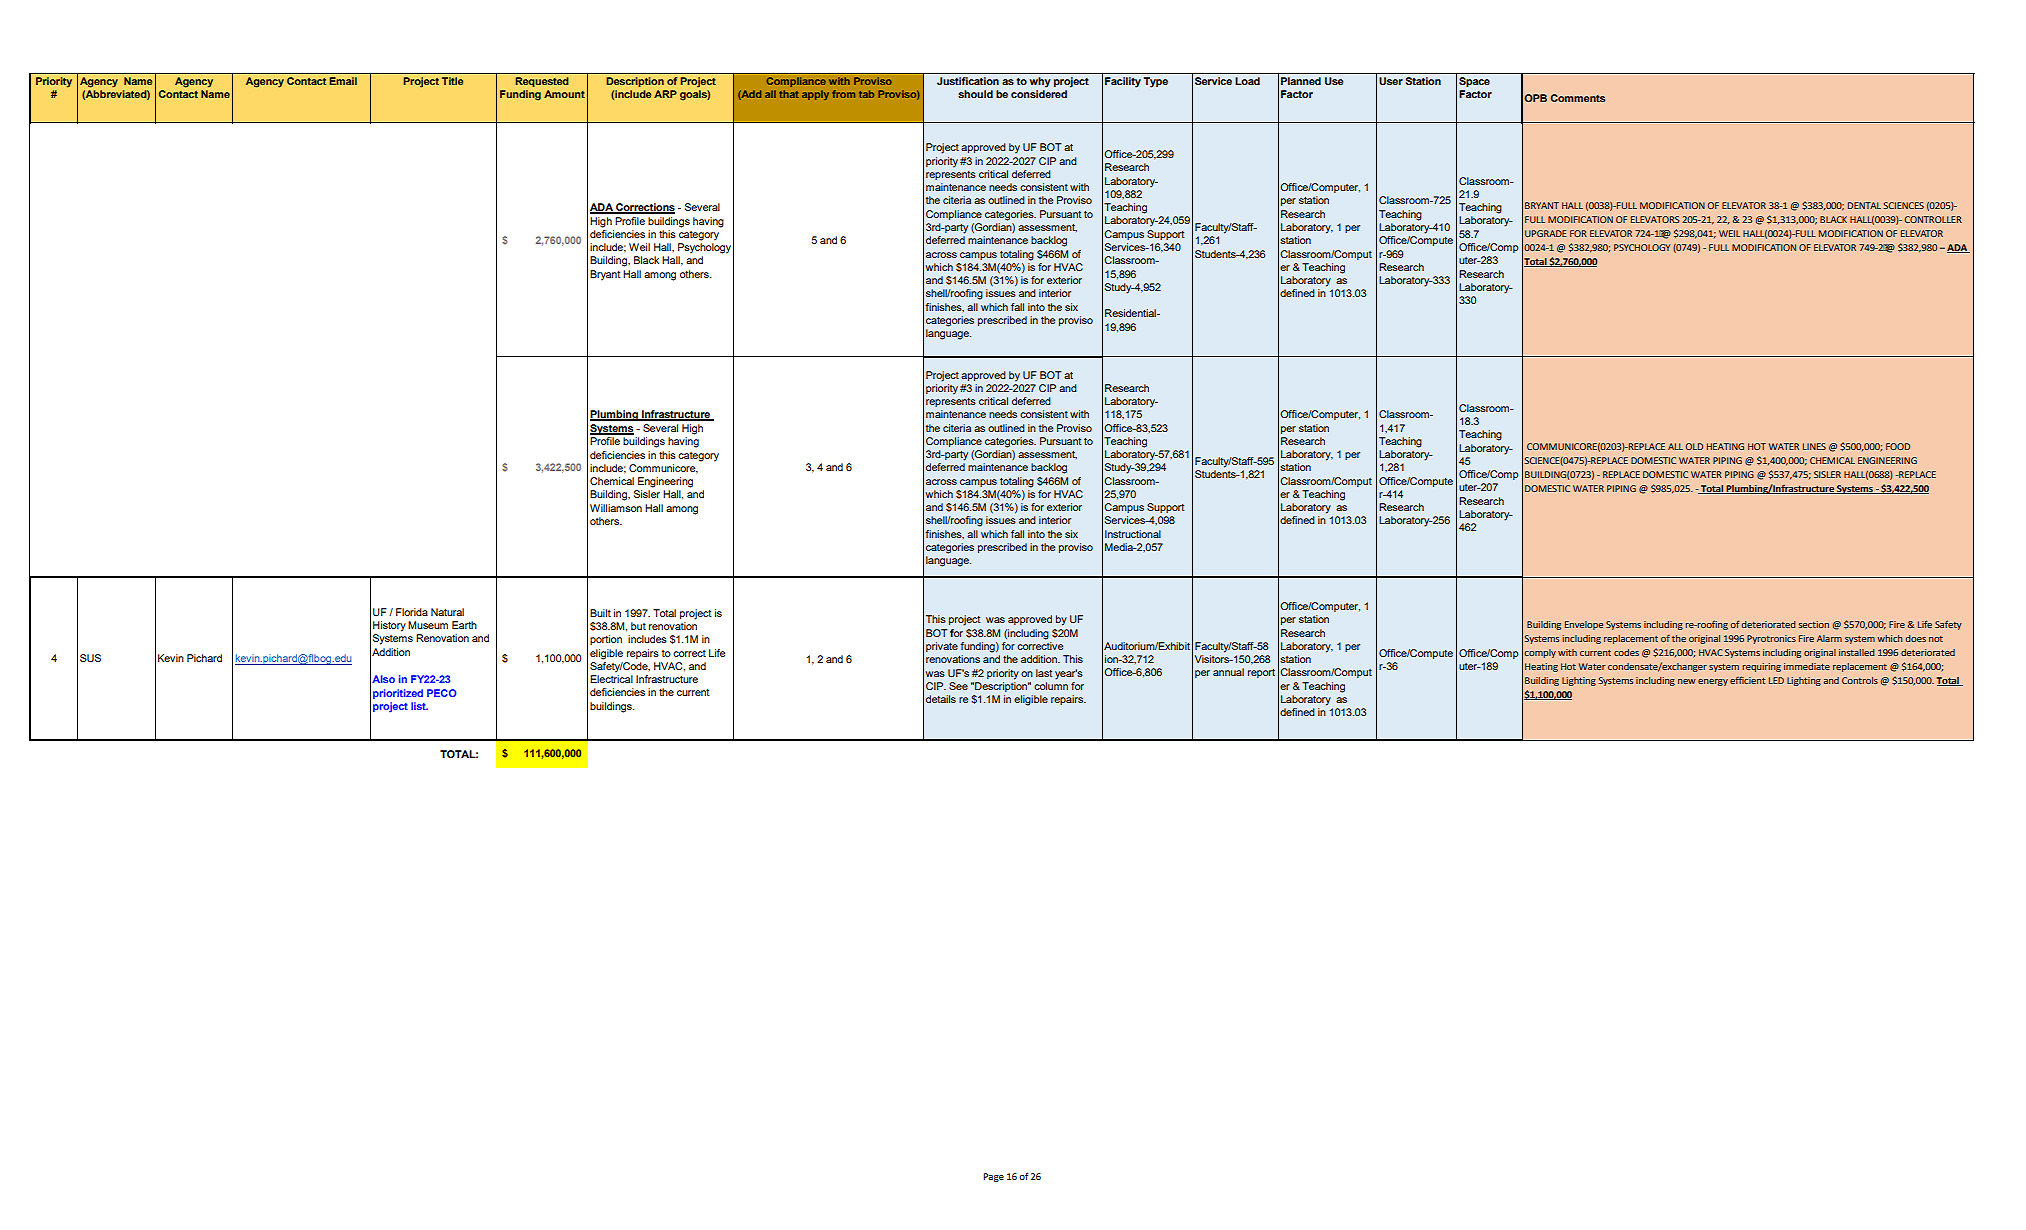  Describe the element at coordinates (1578, 98) in the screenshot. I see `Comments` at that location.
